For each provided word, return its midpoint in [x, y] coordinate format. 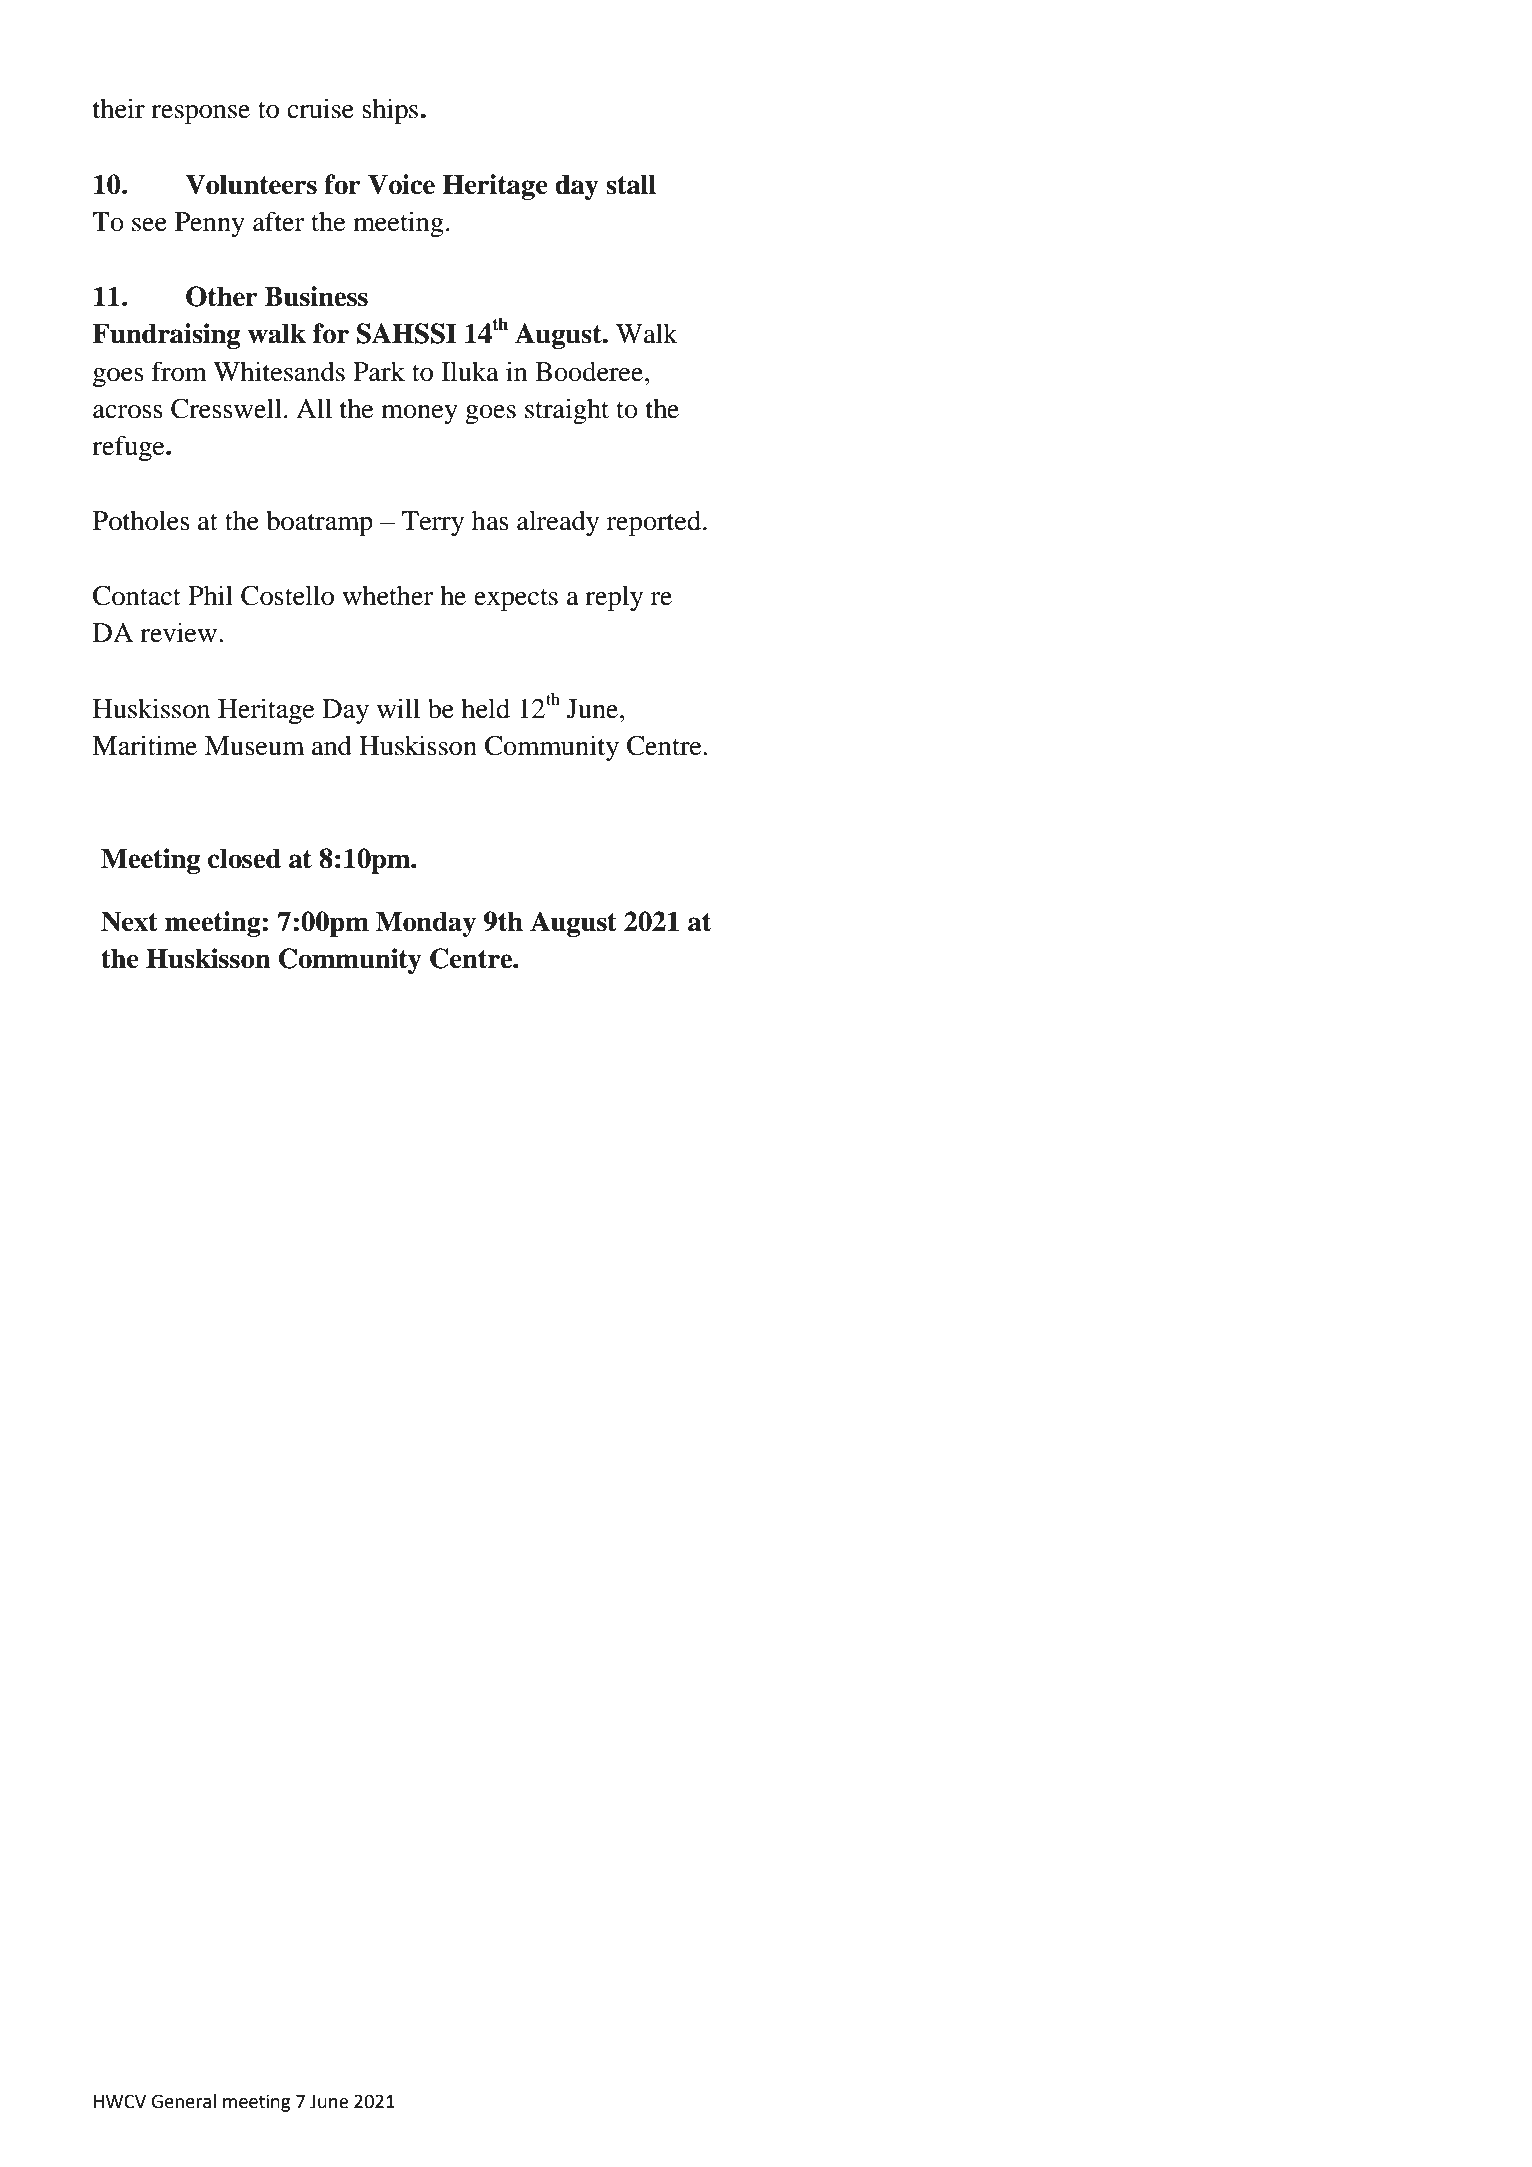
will [398, 708]
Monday [426, 924]
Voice [401, 184]
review [178, 632]
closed [244, 858]
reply [614, 598]
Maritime [144, 745]
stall [631, 184]
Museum [254, 746]
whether [388, 595]
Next [129, 921]
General [183, 2101]
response [200, 115]
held [485, 708]
